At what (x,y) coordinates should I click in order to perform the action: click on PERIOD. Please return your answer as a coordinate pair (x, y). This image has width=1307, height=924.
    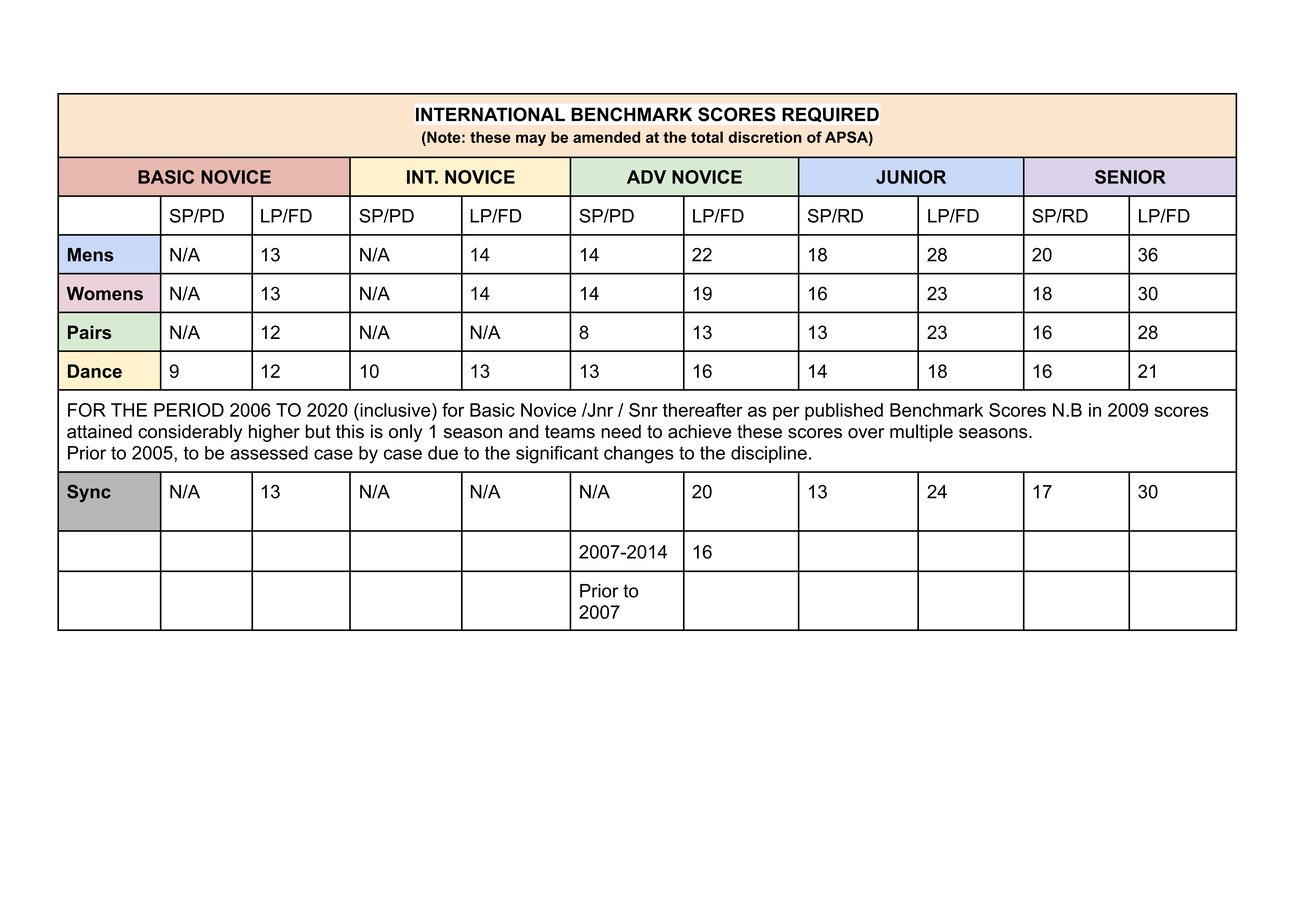
    Looking at the image, I should click on (189, 410).
